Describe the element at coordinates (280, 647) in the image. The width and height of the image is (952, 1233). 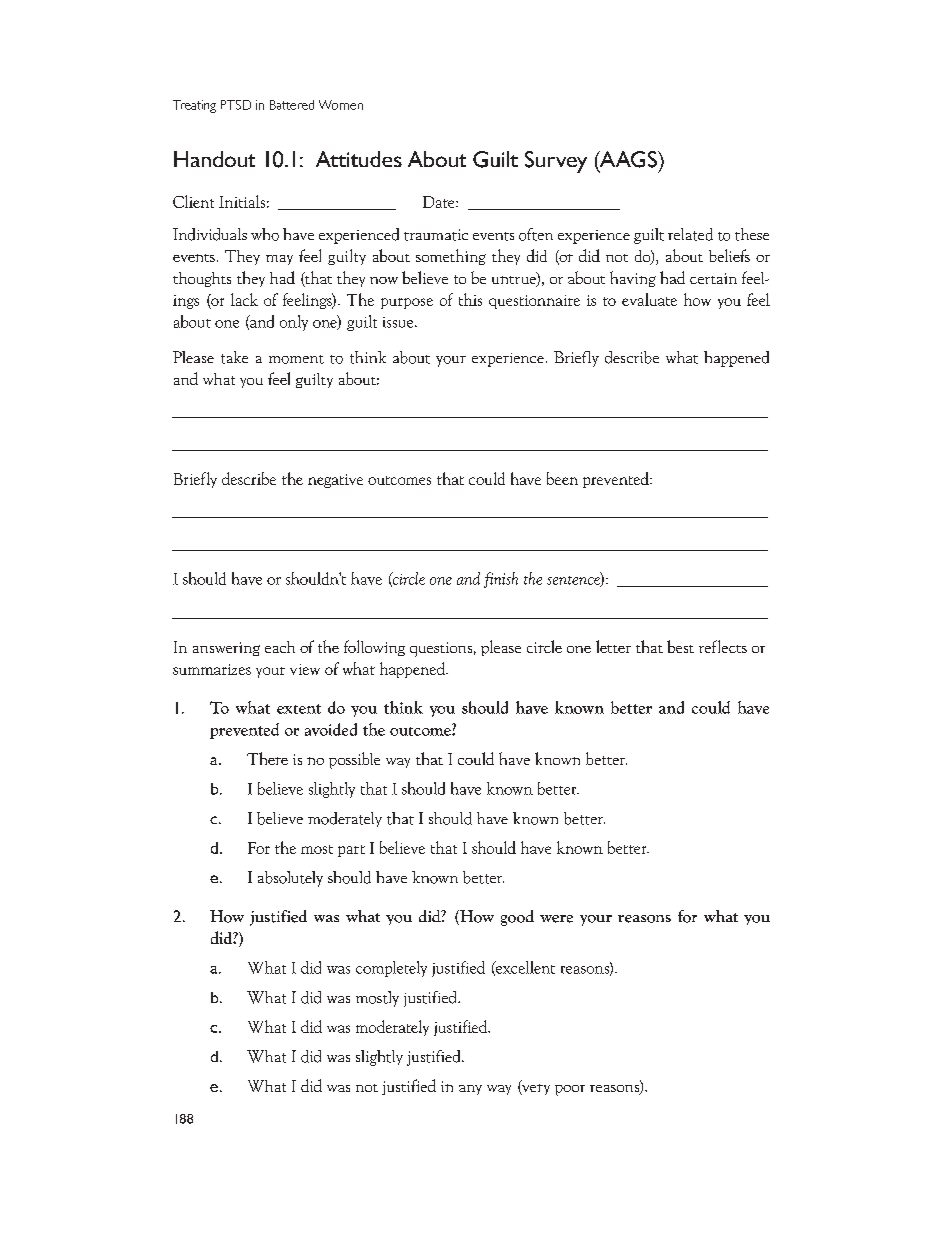
I see `each` at that location.
